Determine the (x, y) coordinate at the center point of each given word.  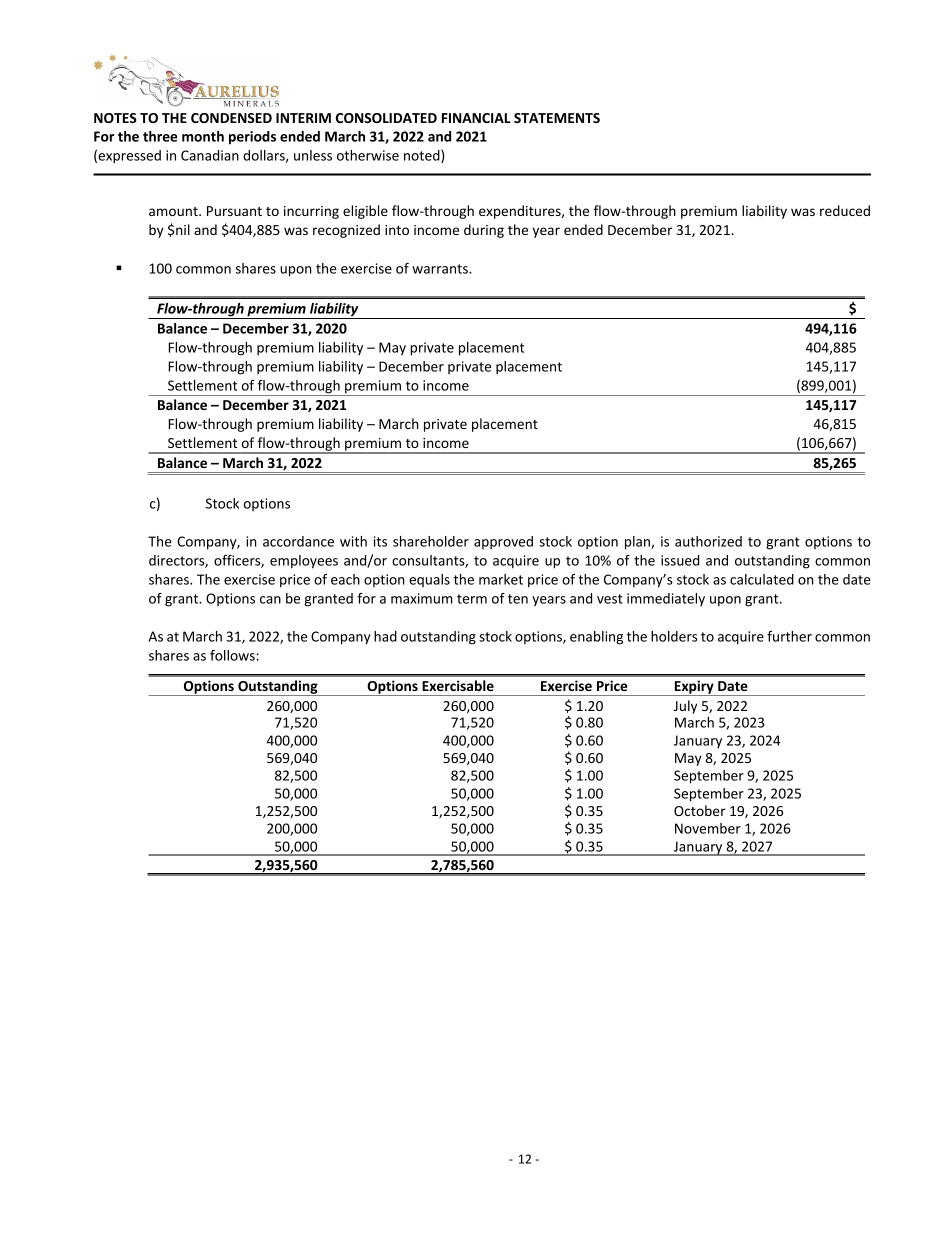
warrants (441, 269)
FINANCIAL (476, 118)
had (385, 636)
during (484, 231)
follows (232, 655)
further (789, 636)
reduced (845, 210)
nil (183, 229)
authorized (708, 541)
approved (503, 543)
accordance (298, 541)
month (203, 136)
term (472, 599)
